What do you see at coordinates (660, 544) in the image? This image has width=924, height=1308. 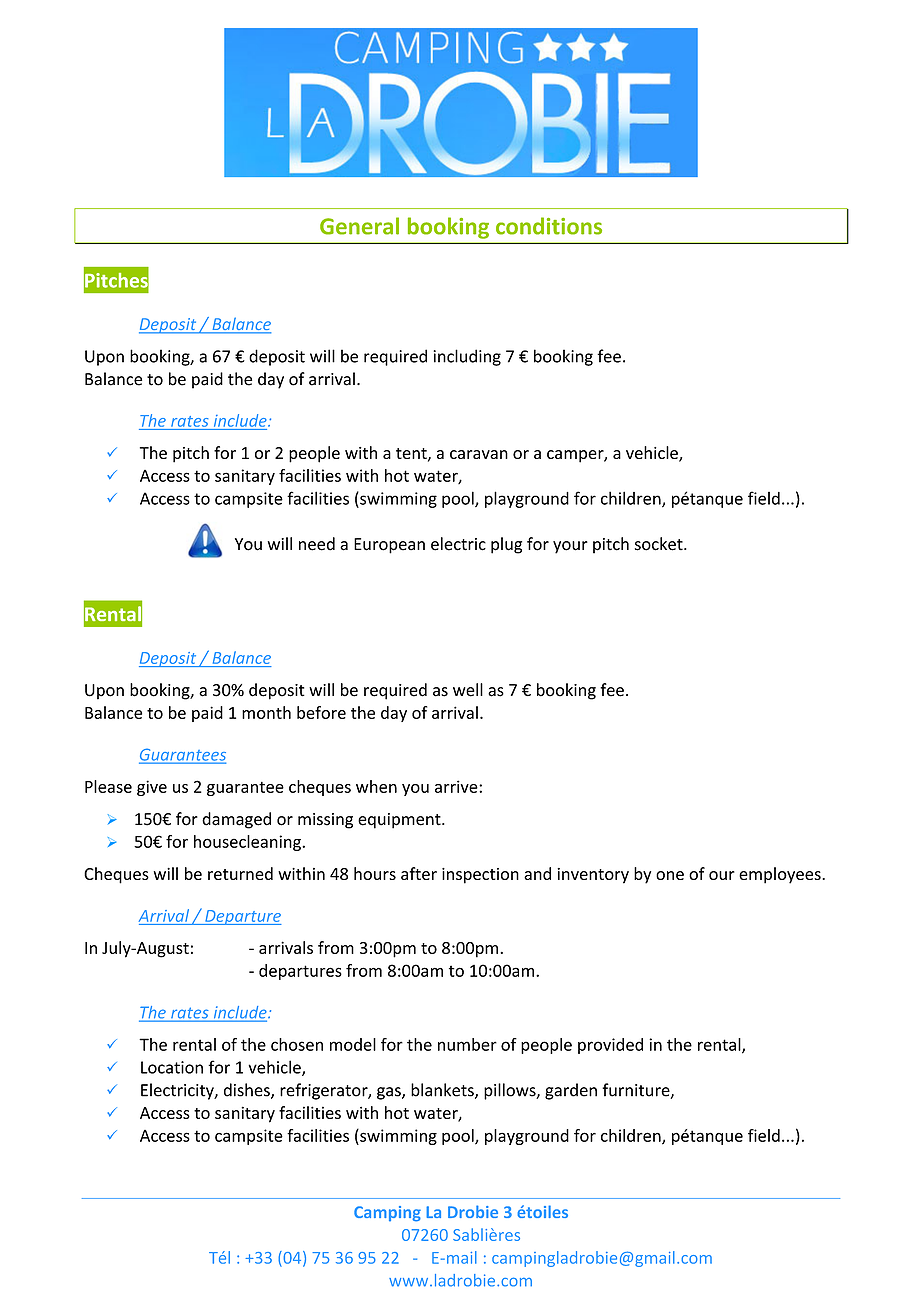 I see `socket` at bounding box center [660, 544].
